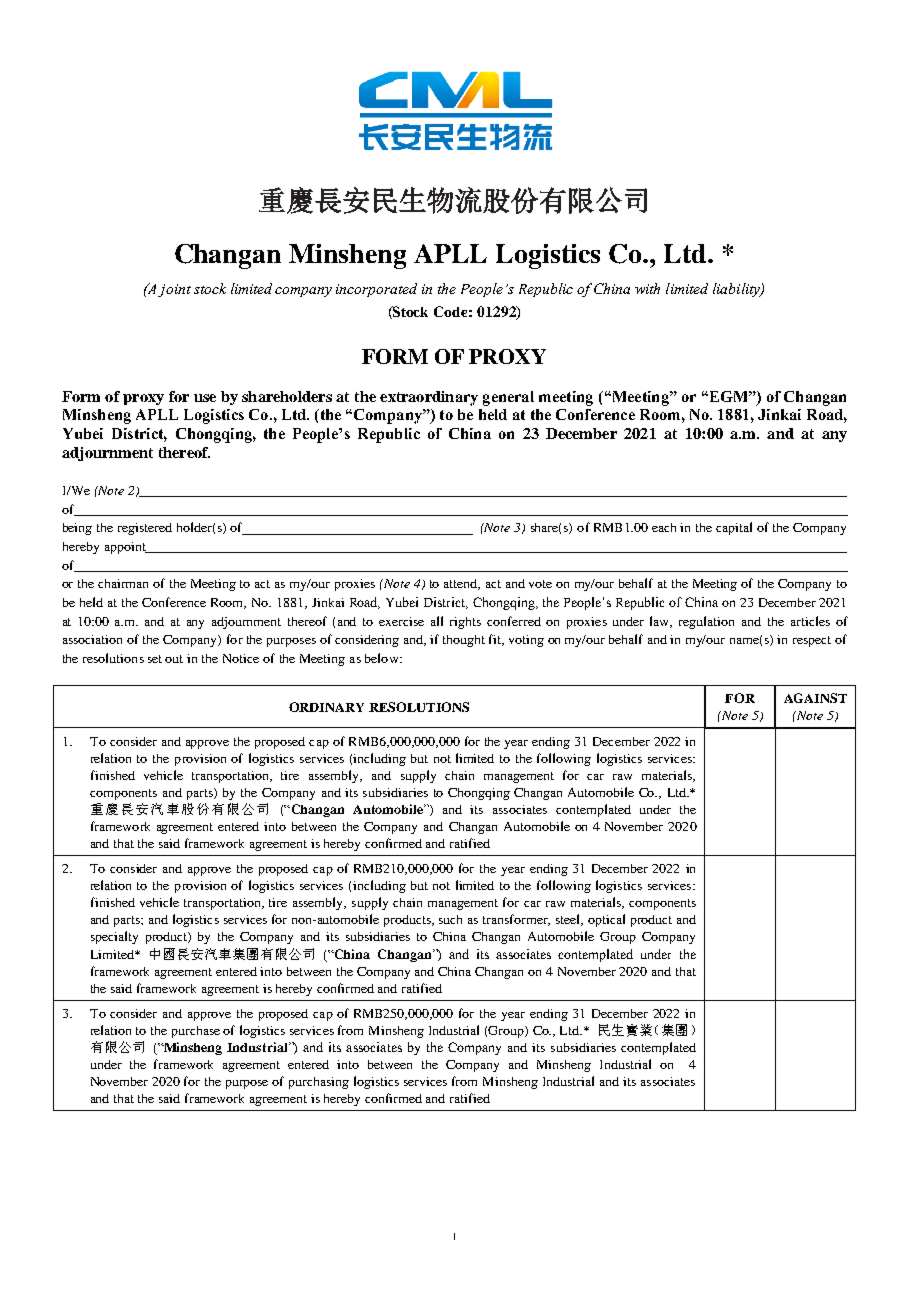  Describe the element at coordinates (174, 290) in the screenshot. I see `joint` at that location.
